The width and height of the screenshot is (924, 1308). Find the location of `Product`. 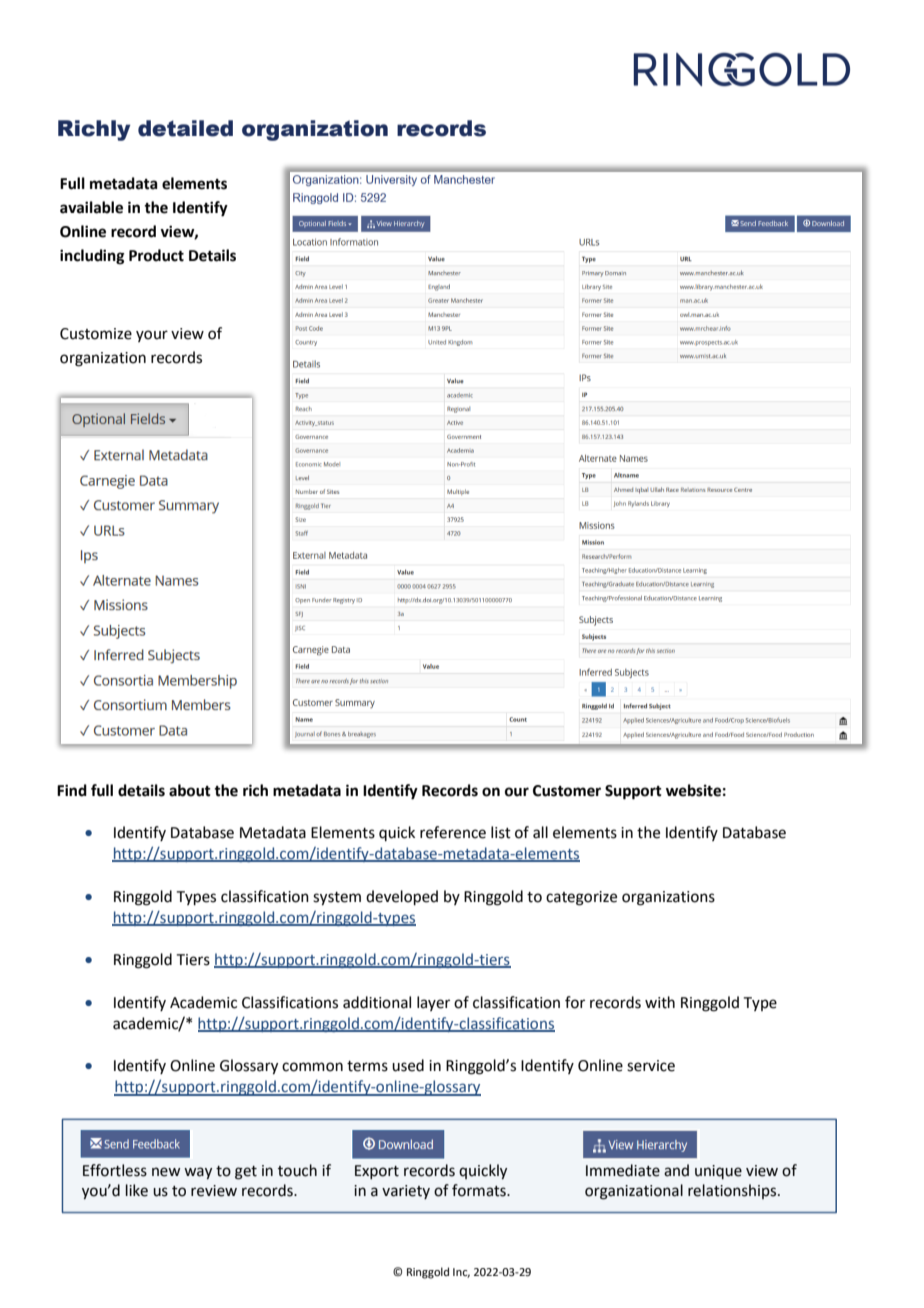

Product is located at coordinates (156, 255).
